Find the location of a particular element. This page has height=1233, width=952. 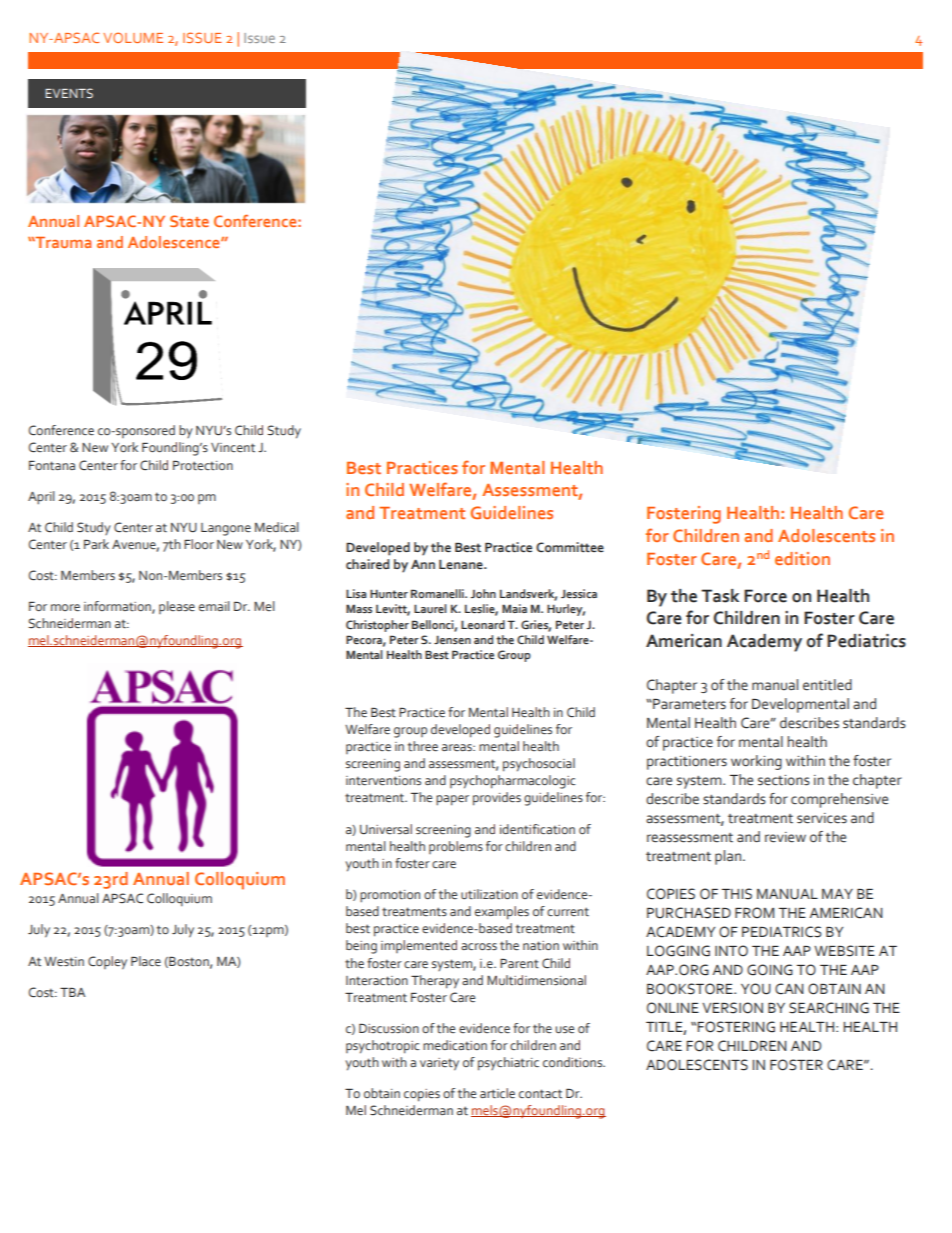

chaired is located at coordinates (367, 564).
